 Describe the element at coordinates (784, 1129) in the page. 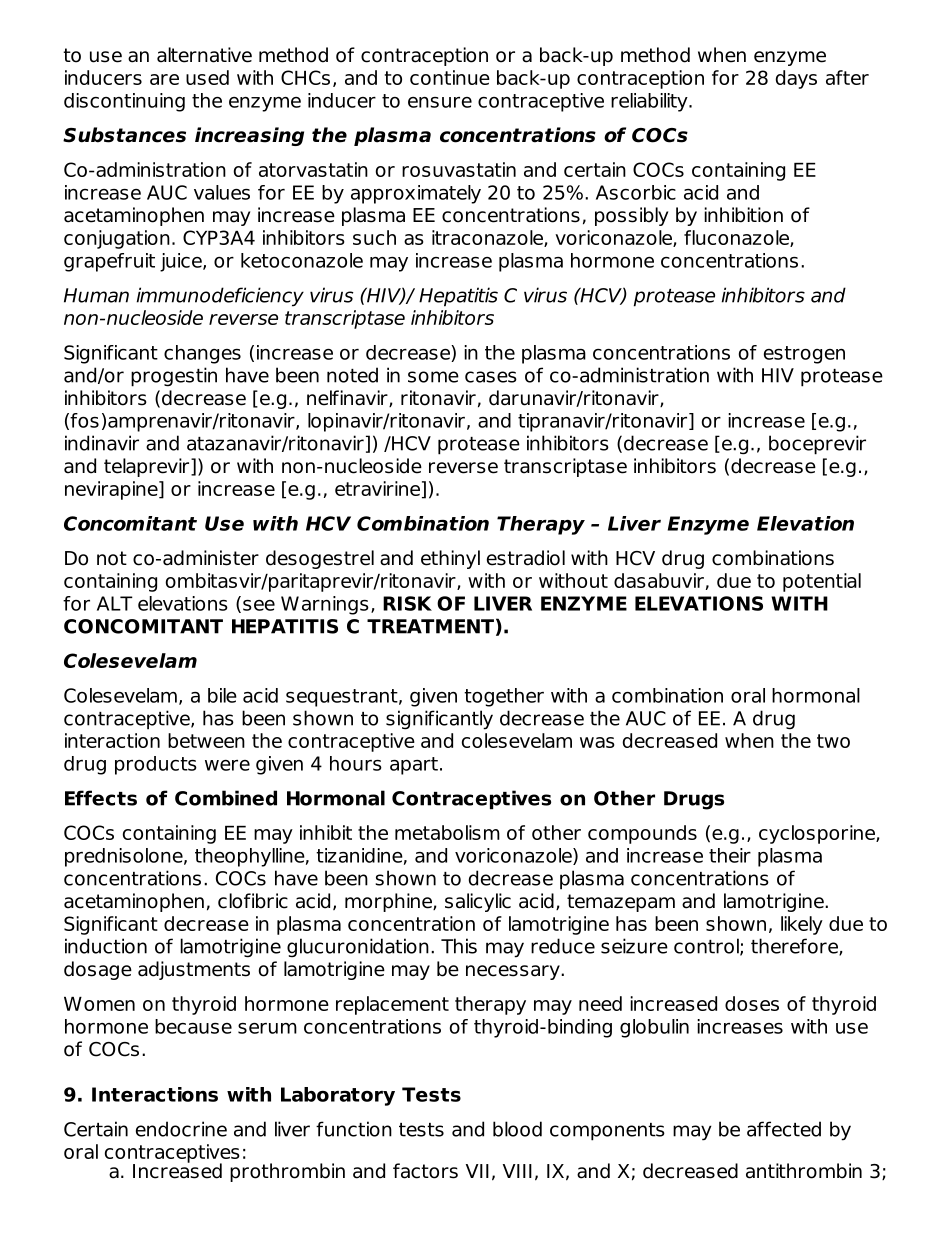

I see `affected` at that location.
